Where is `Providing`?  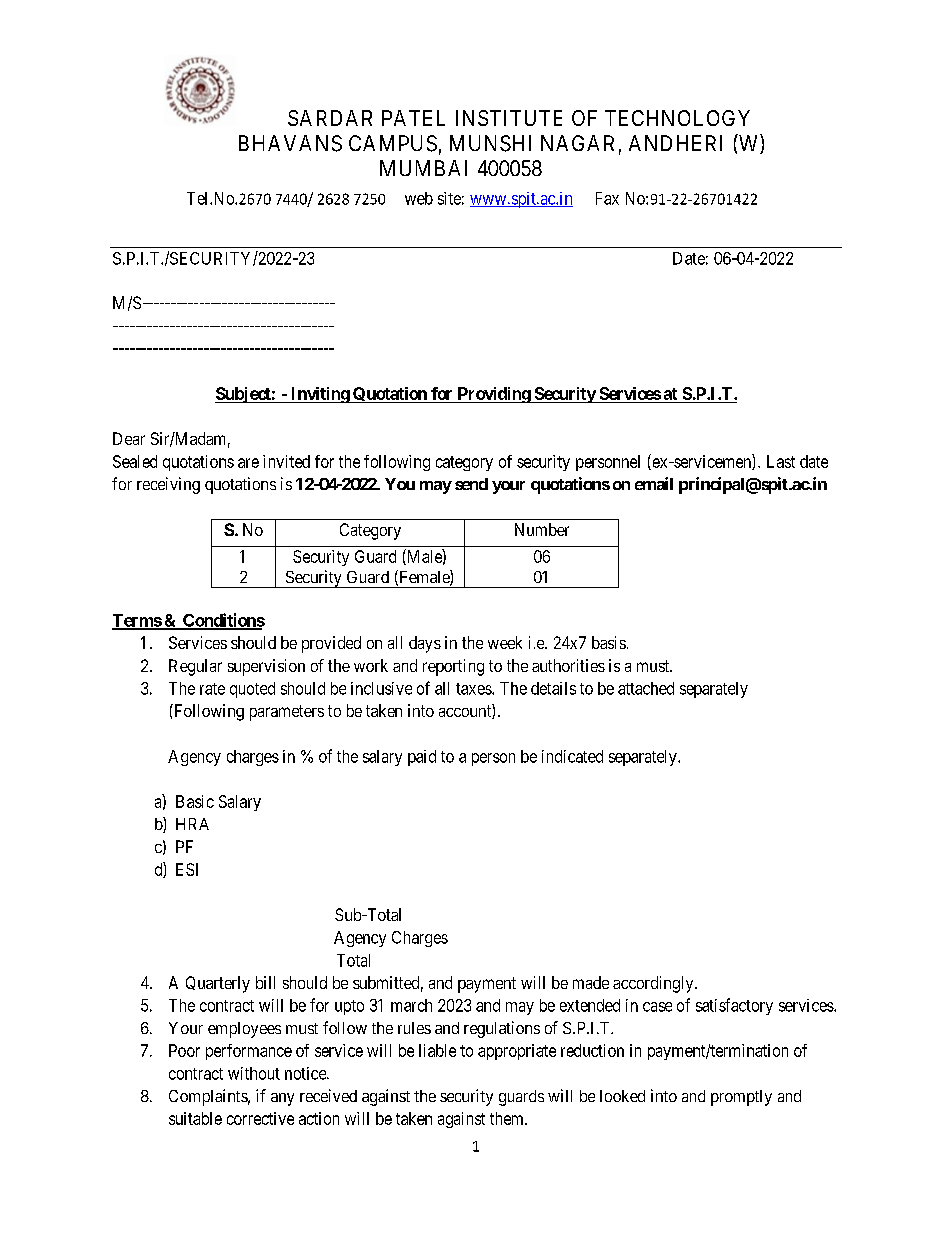 Providing is located at coordinates (493, 395).
